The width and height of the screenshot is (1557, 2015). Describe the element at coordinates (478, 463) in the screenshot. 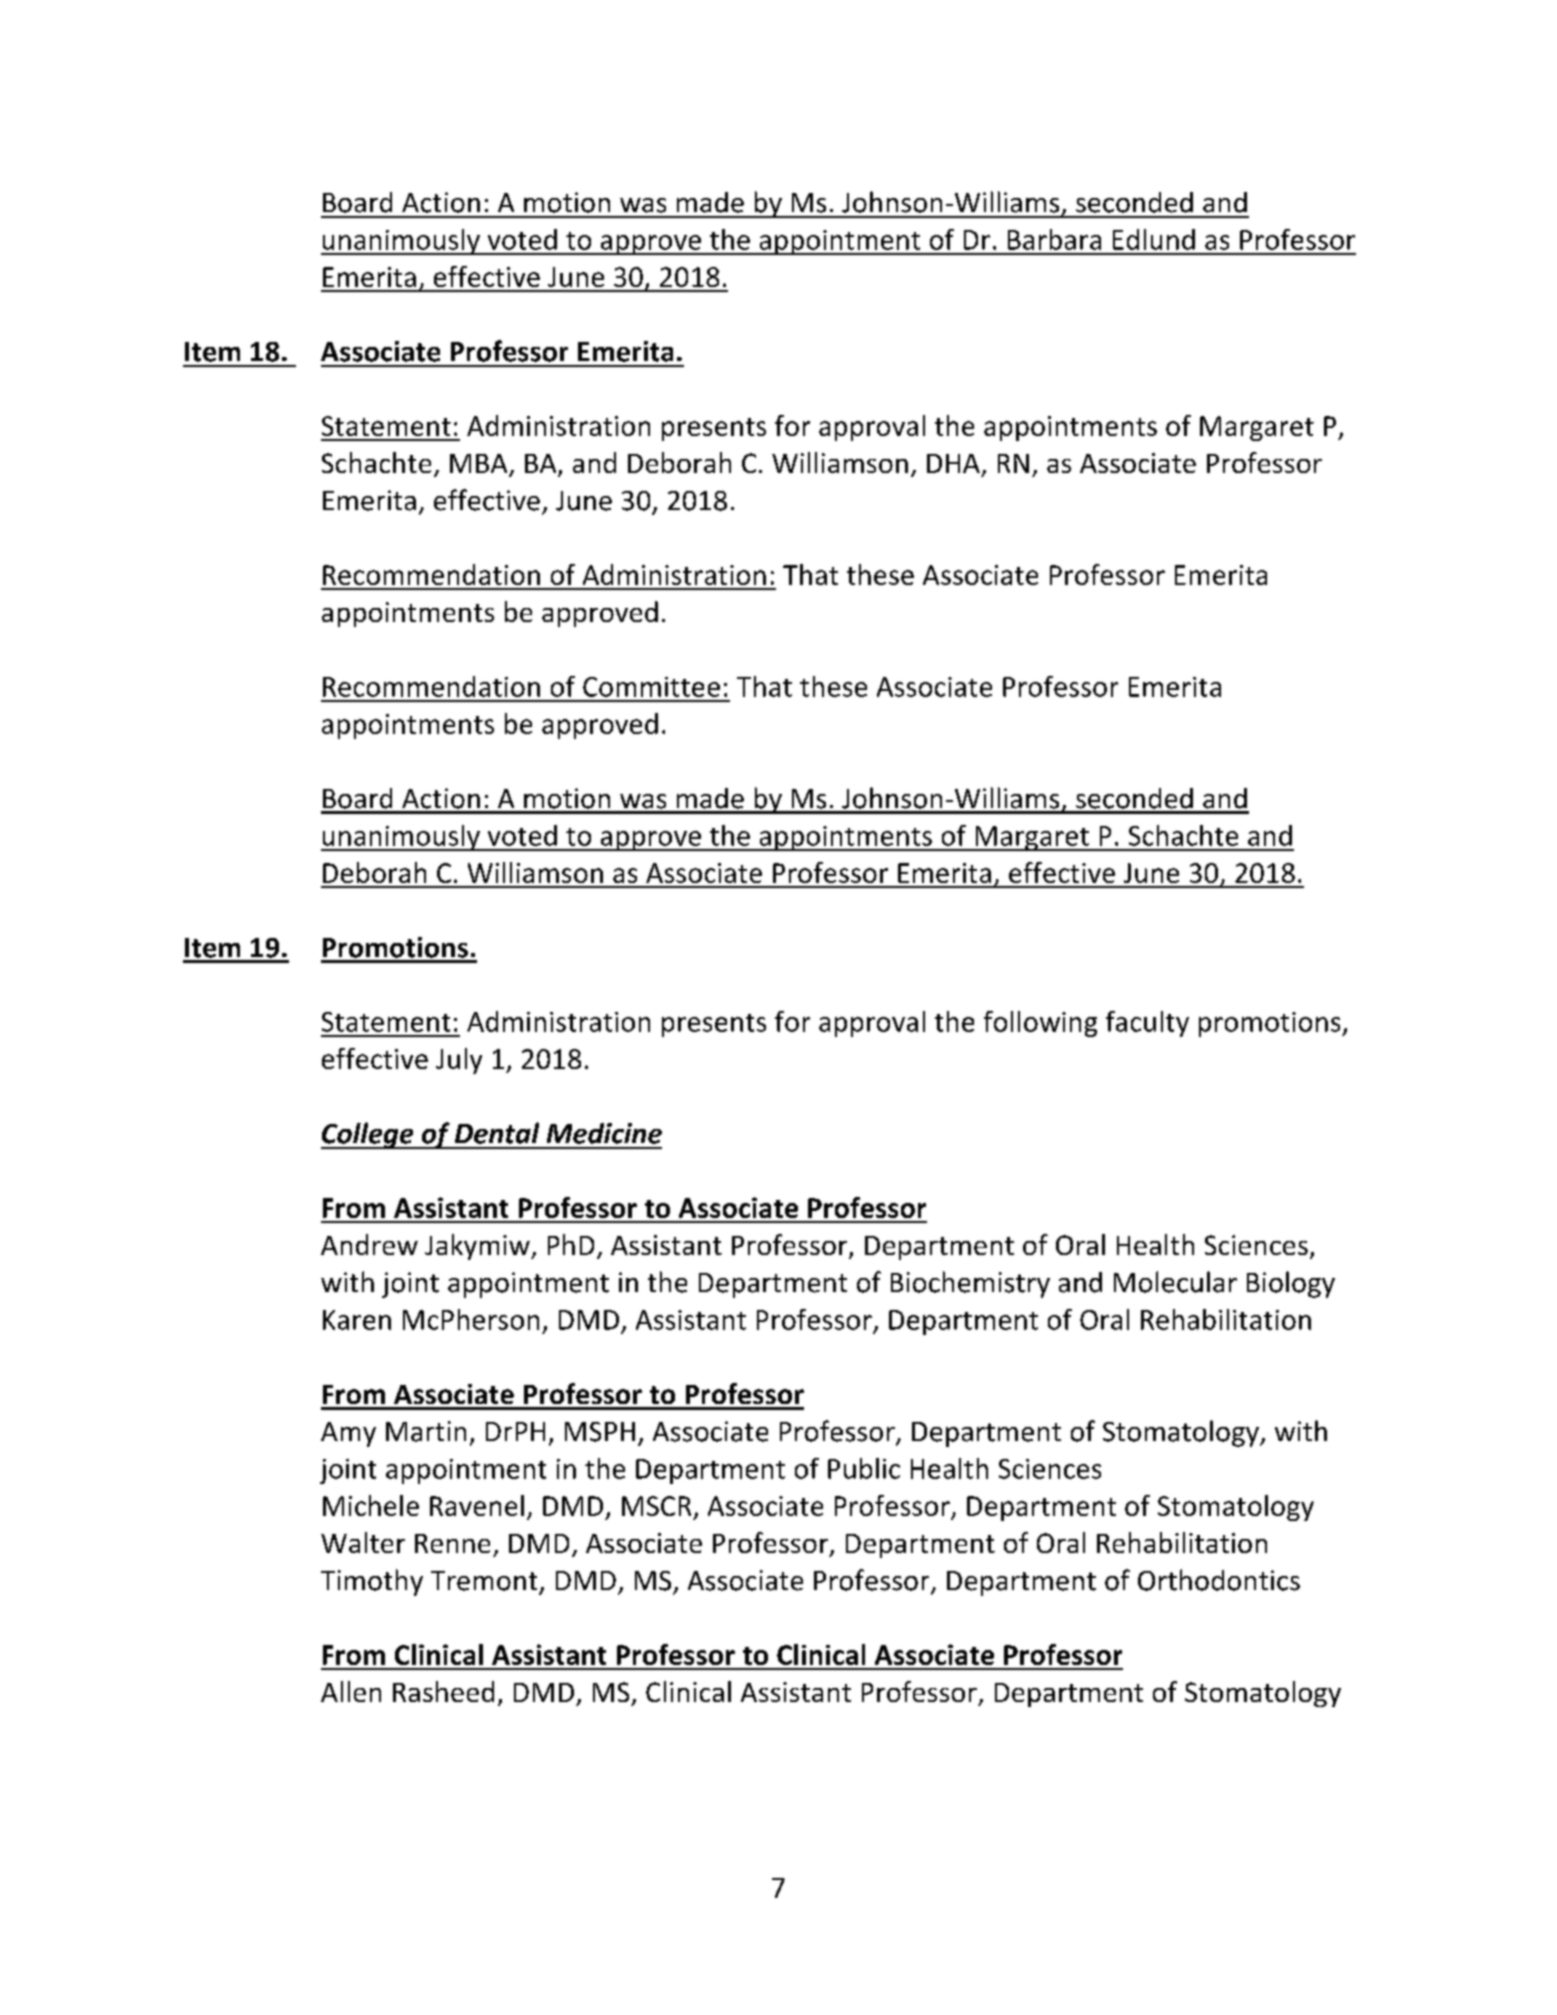

I see `MBA` at that location.
